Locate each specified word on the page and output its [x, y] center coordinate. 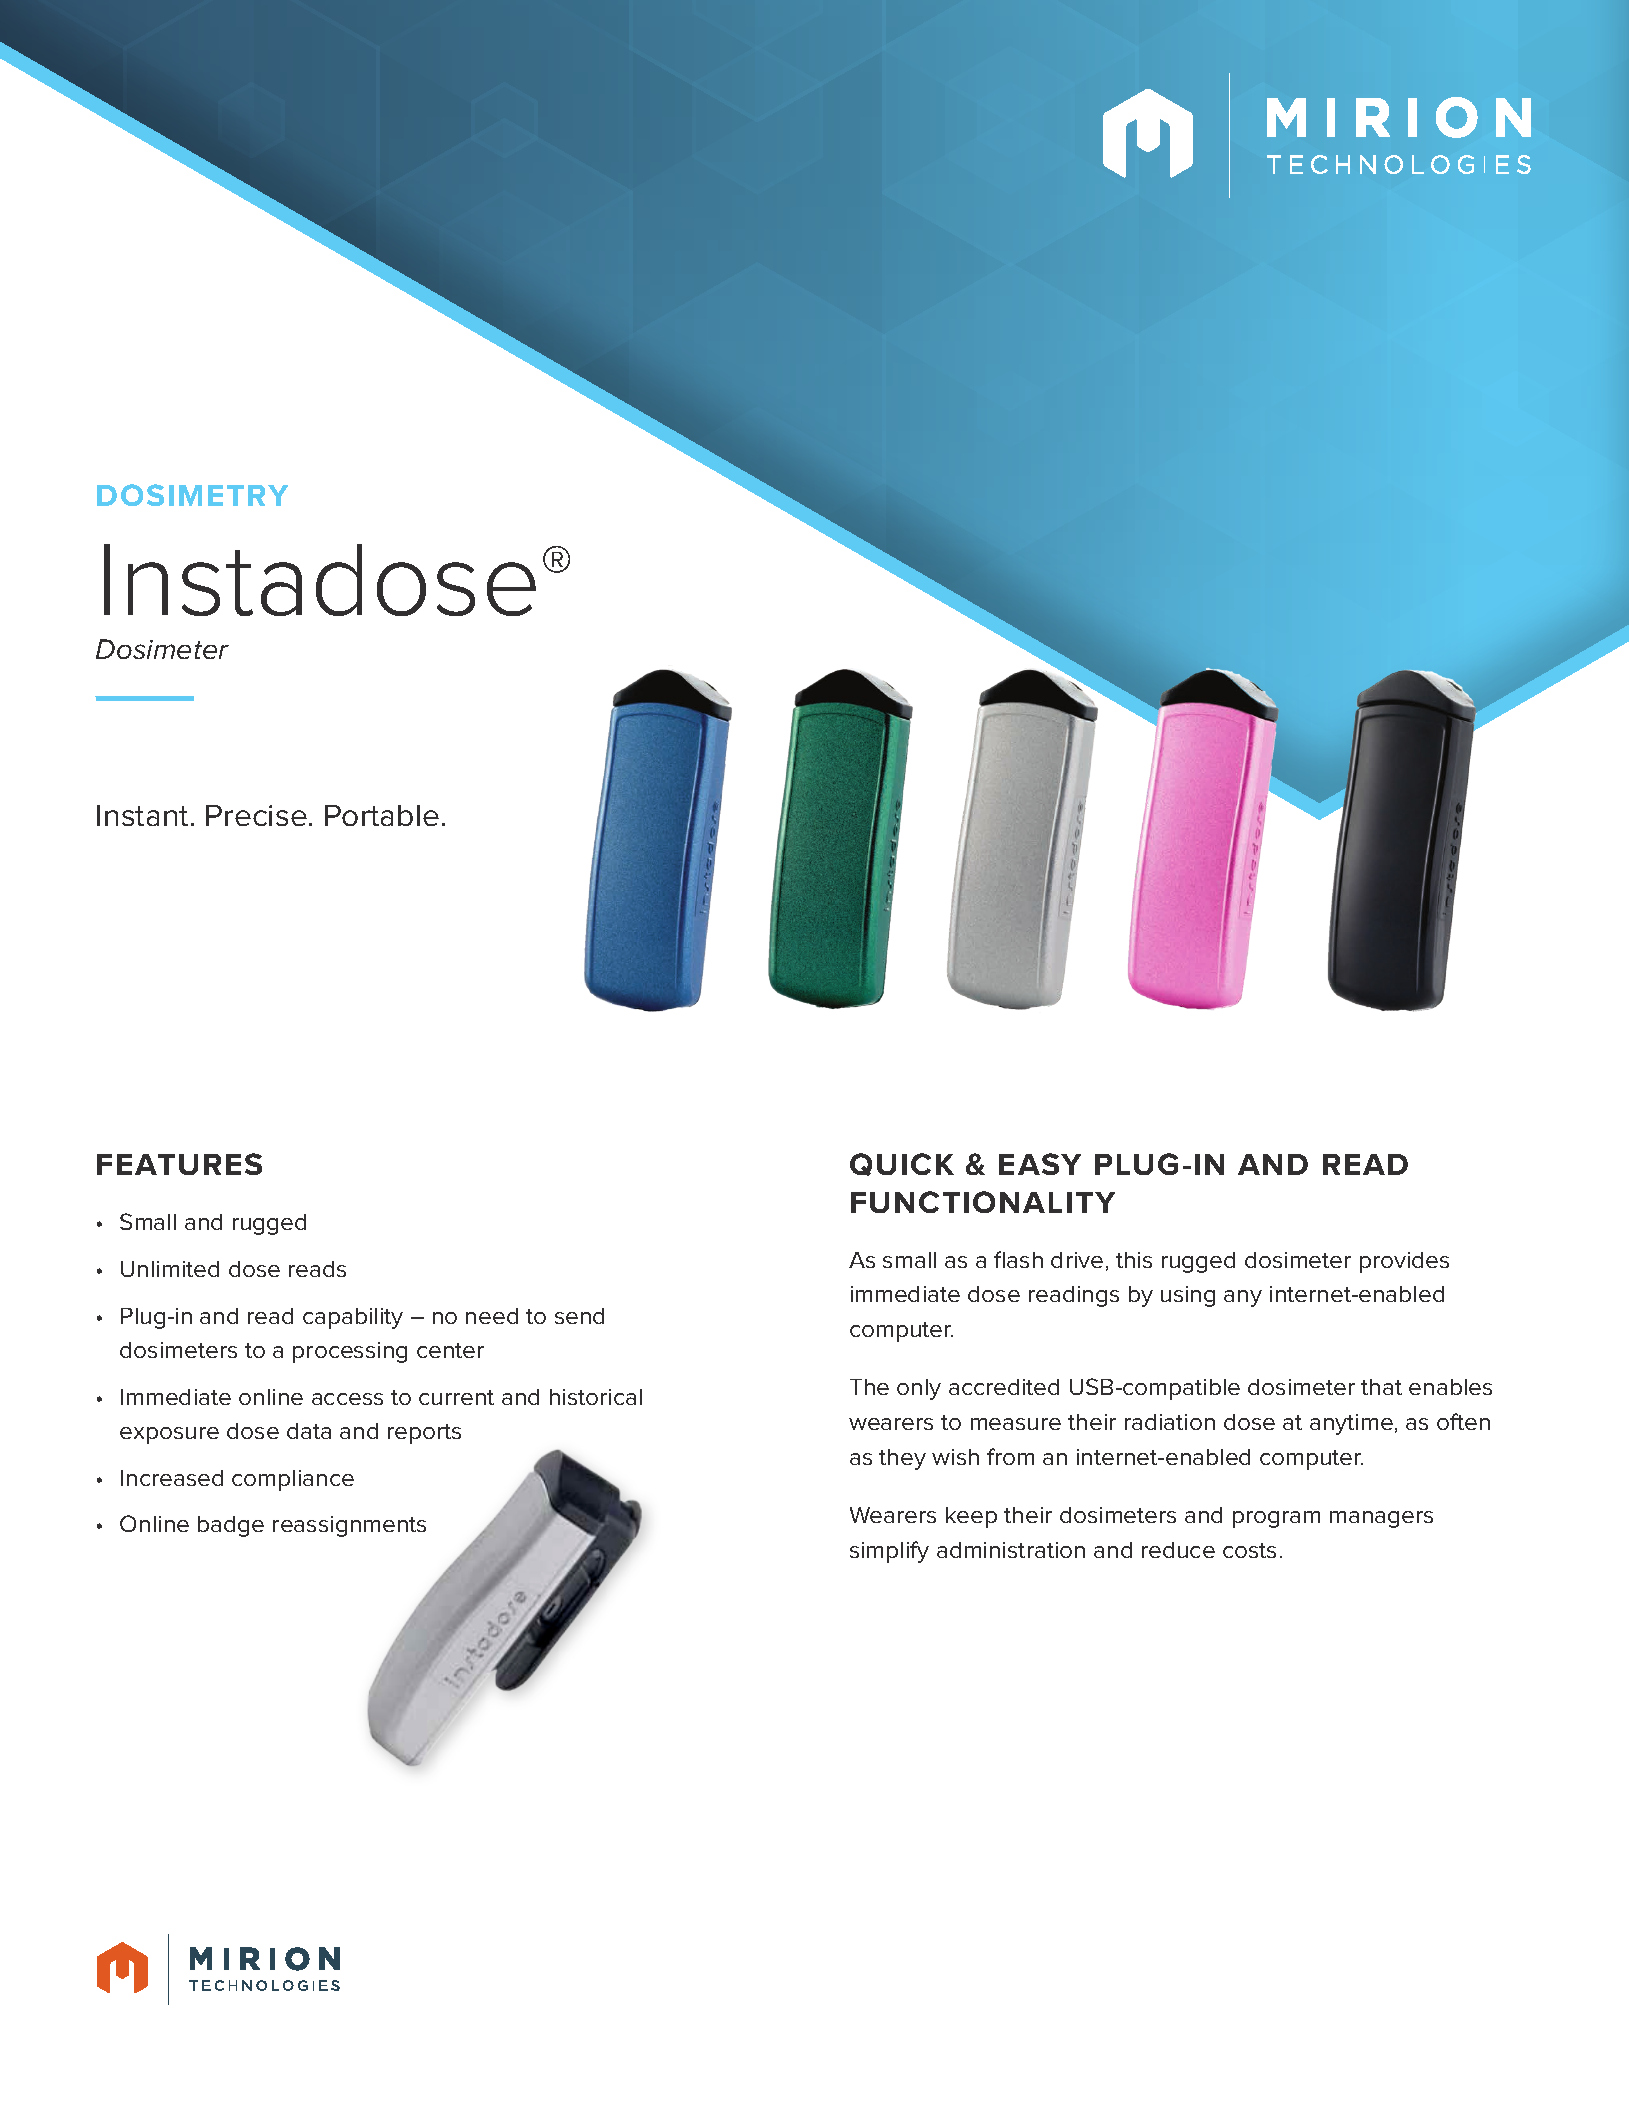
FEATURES [179, 1164]
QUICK [902, 1164]
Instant [142, 815]
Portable [382, 815]
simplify [889, 1552]
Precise [256, 815]
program [1276, 1519]
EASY [1040, 1164]
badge [231, 1526]
